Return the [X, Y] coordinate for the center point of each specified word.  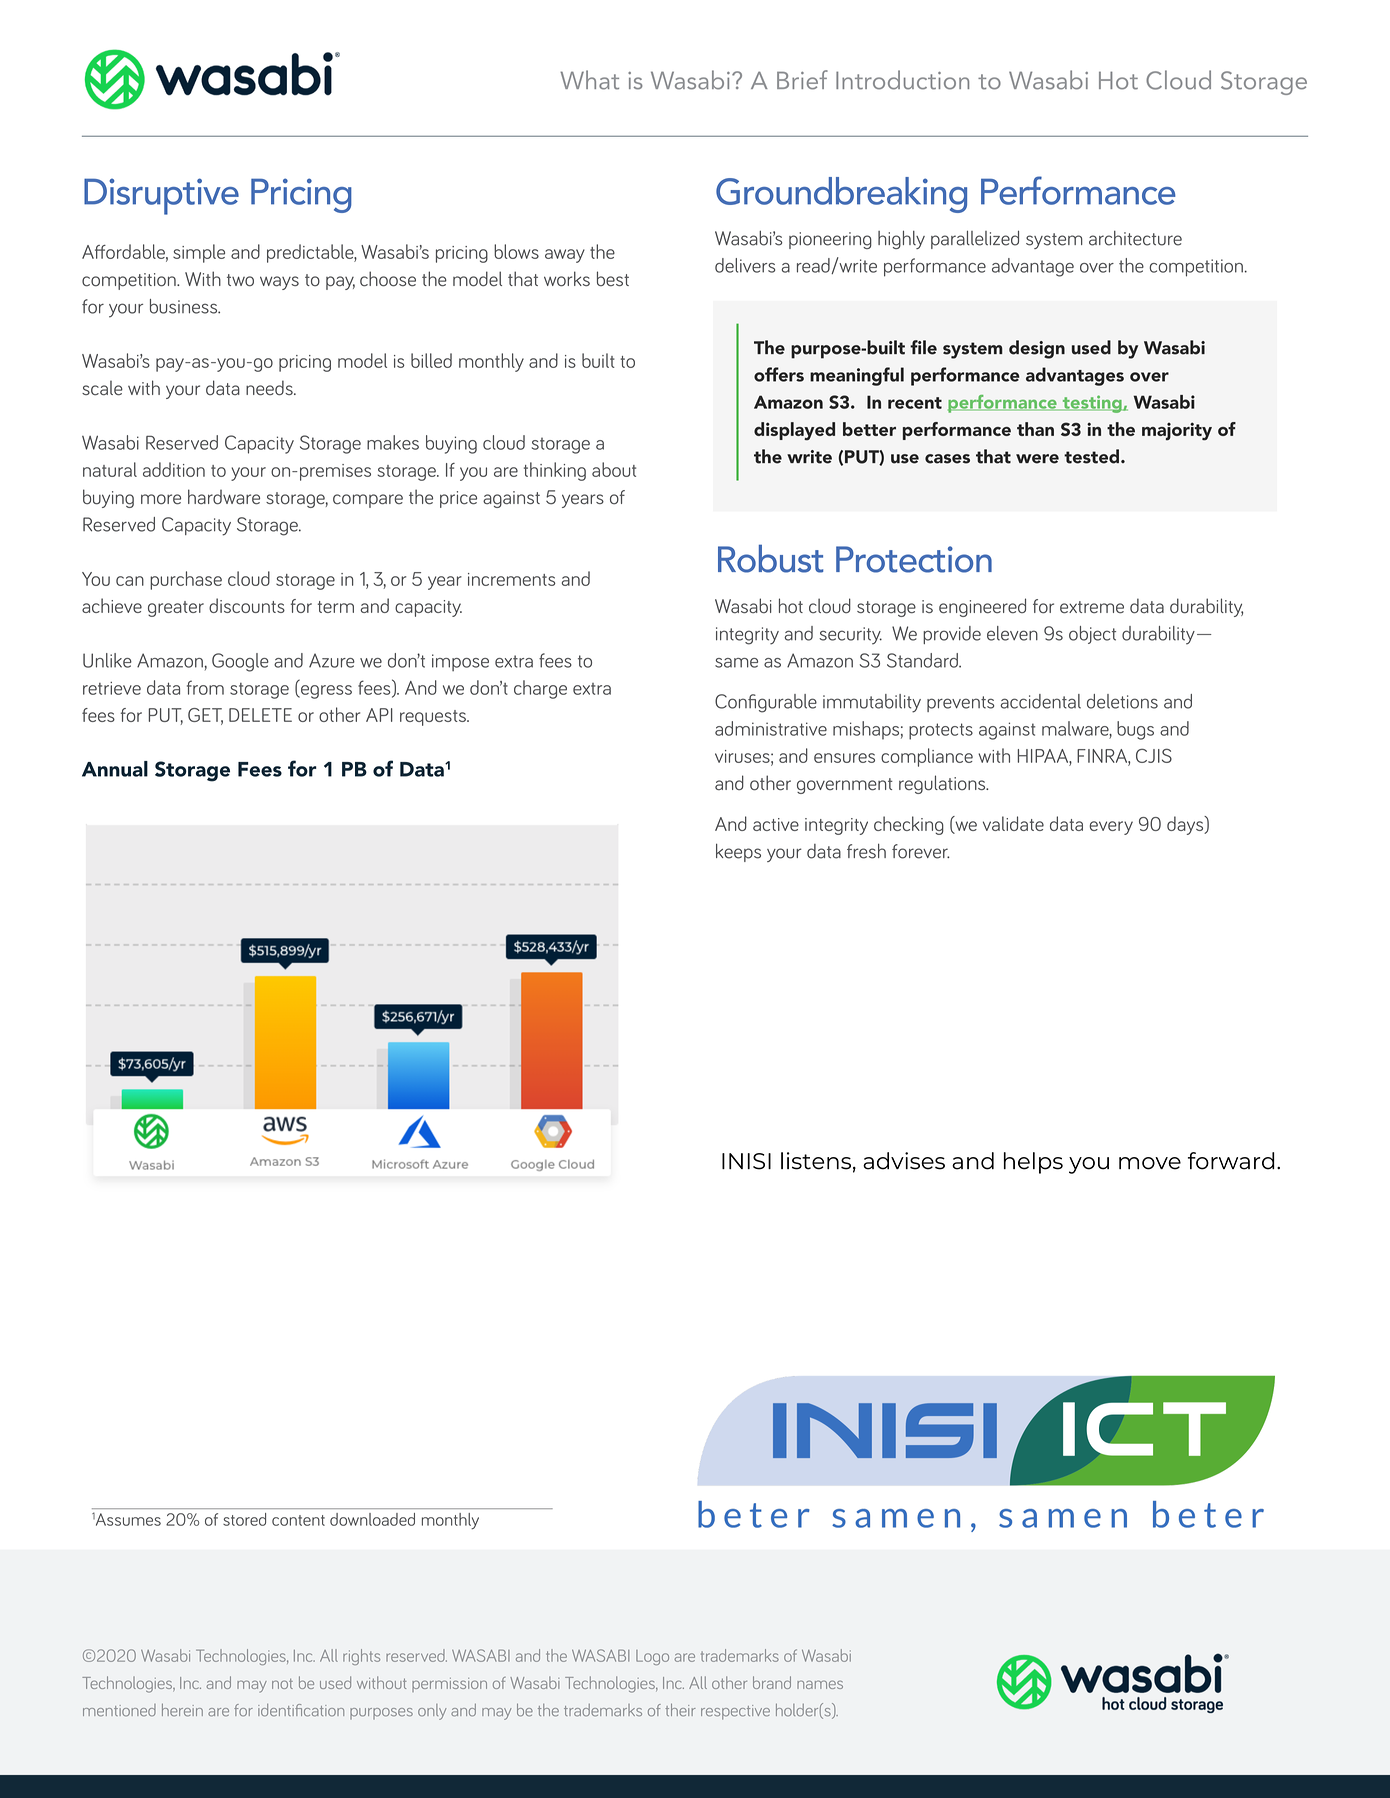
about [614, 469]
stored [244, 1519]
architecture [1135, 238]
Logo [652, 1657]
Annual [115, 769]
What [589, 80]
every [1111, 828]
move [1150, 1163]
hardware [224, 497]
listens [816, 1161]
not [282, 1684]
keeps [738, 852]
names [820, 1684]
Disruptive [161, 196]
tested [1091, 456]
